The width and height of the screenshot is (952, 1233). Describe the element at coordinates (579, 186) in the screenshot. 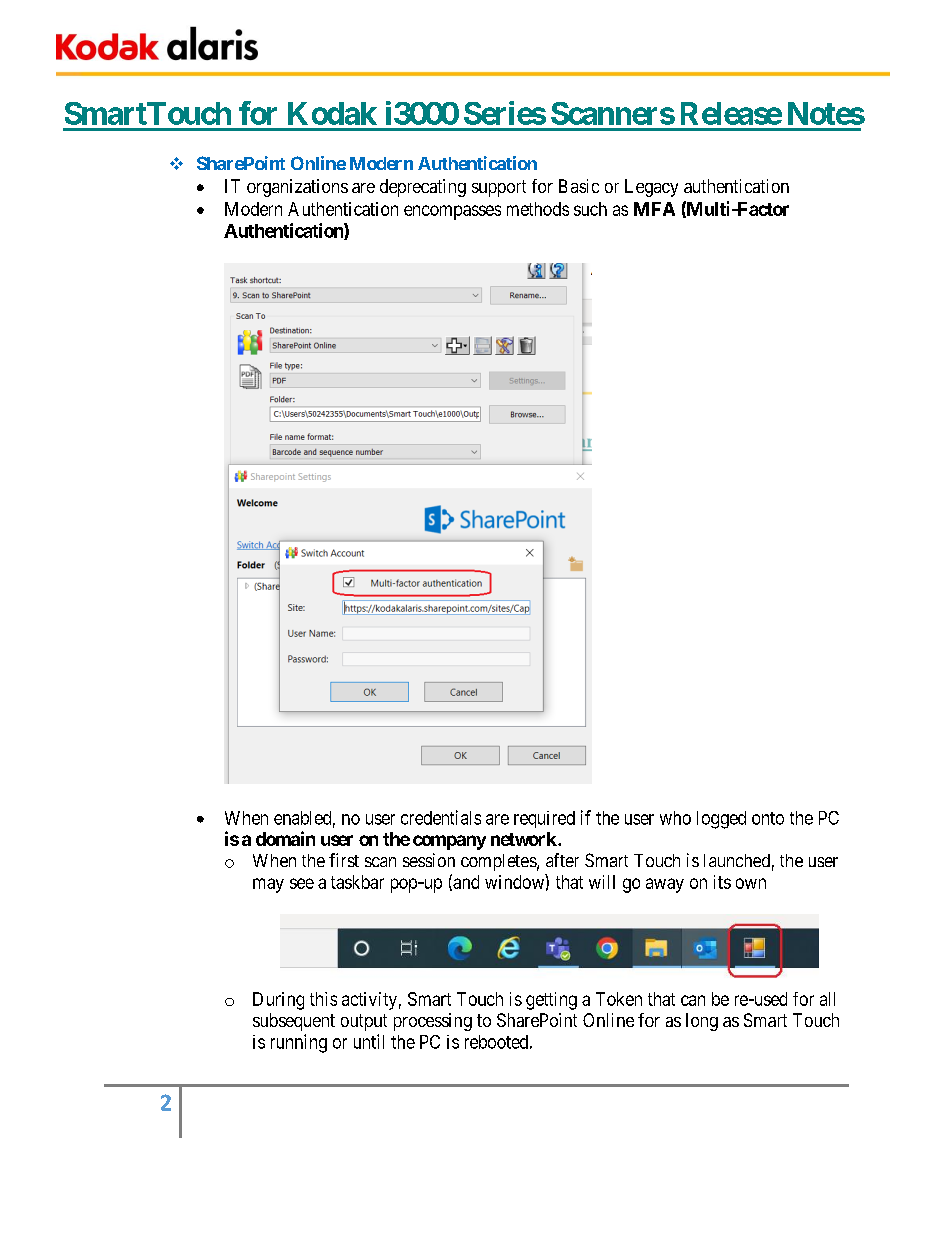

I see `Basic` at that location.
